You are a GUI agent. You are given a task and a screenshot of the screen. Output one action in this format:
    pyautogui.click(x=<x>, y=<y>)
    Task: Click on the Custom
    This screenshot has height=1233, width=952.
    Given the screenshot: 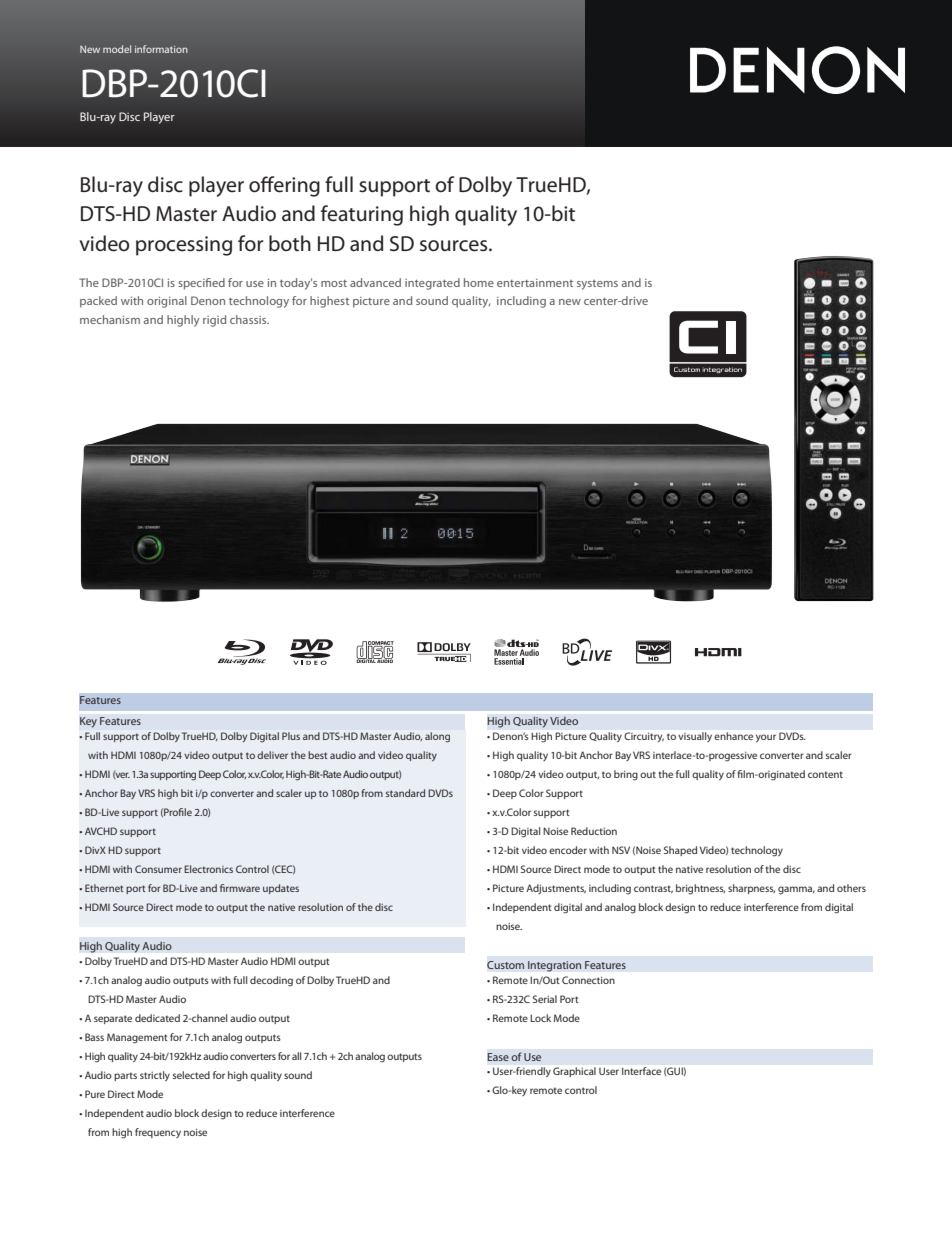 What is the action you would take?
    pyautogui.click(x=505, y=965)
